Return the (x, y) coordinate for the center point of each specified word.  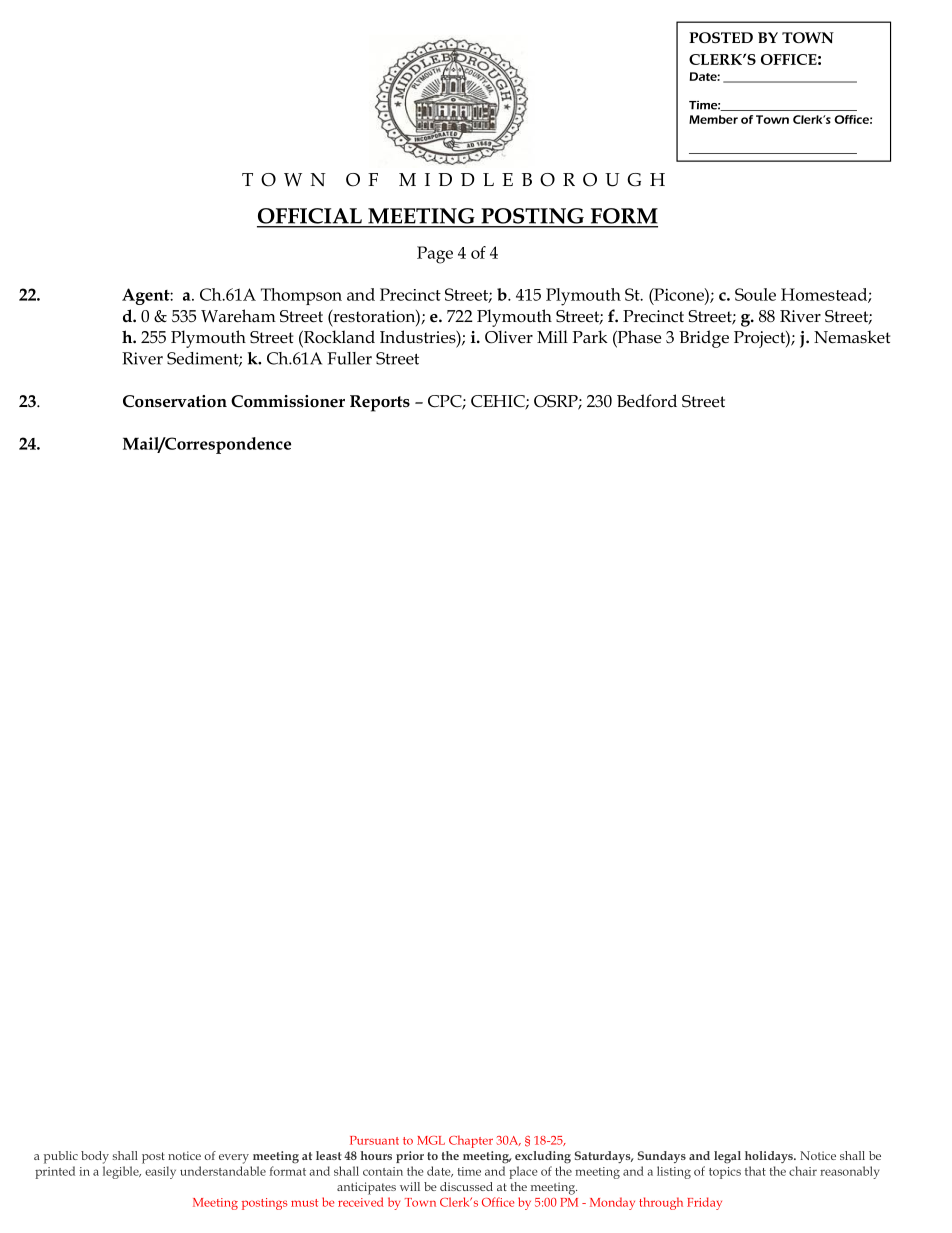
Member (713, 119)
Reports (380, 403)
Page (435, 255)
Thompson (301, 296)
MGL (431, 1140)
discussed (466, 1186)
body (95, 1157)
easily (160, 1172)
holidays (770, 1157)
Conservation (175, 401)
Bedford (647, 401)
